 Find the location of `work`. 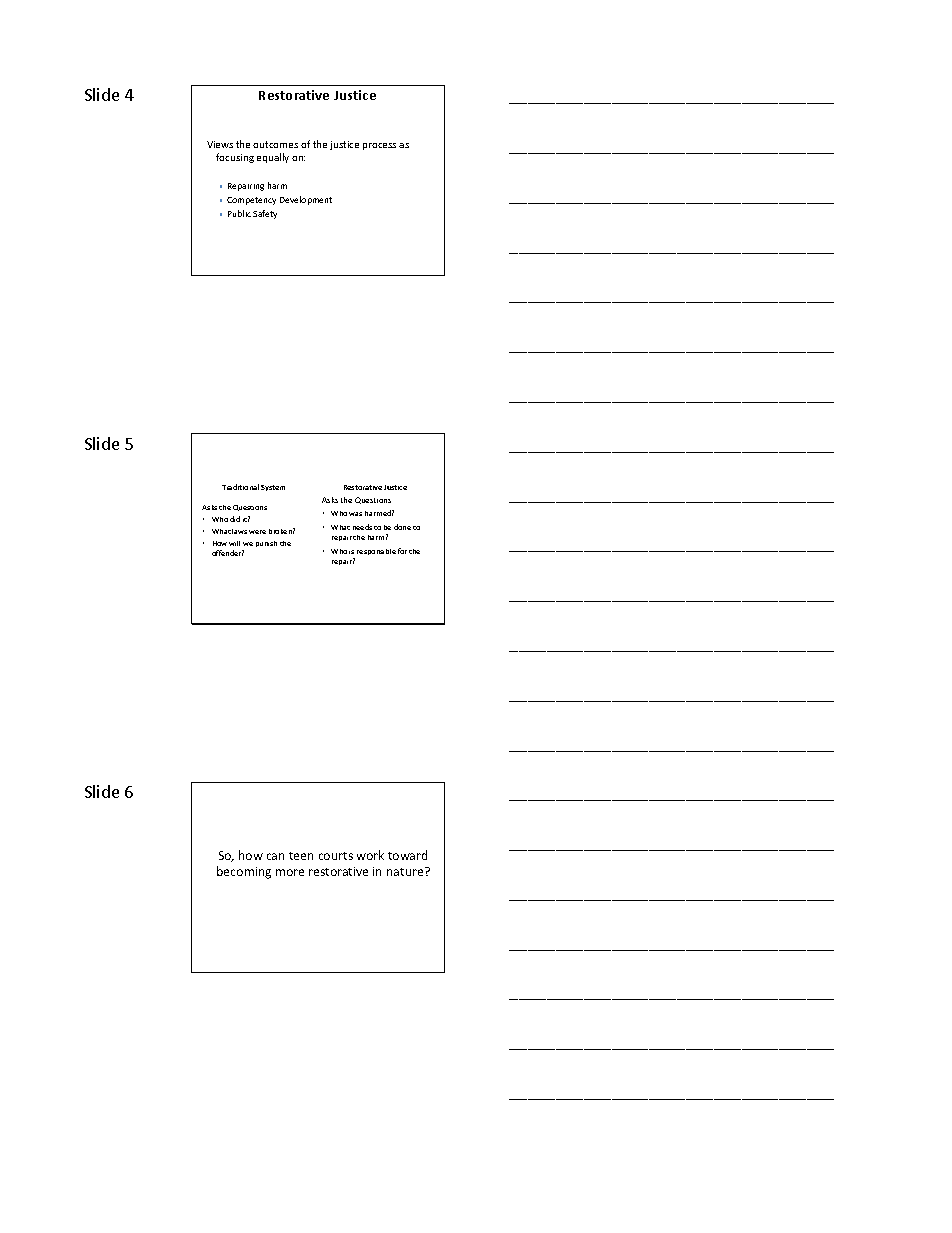

work is located at coordinates (370, 855).
